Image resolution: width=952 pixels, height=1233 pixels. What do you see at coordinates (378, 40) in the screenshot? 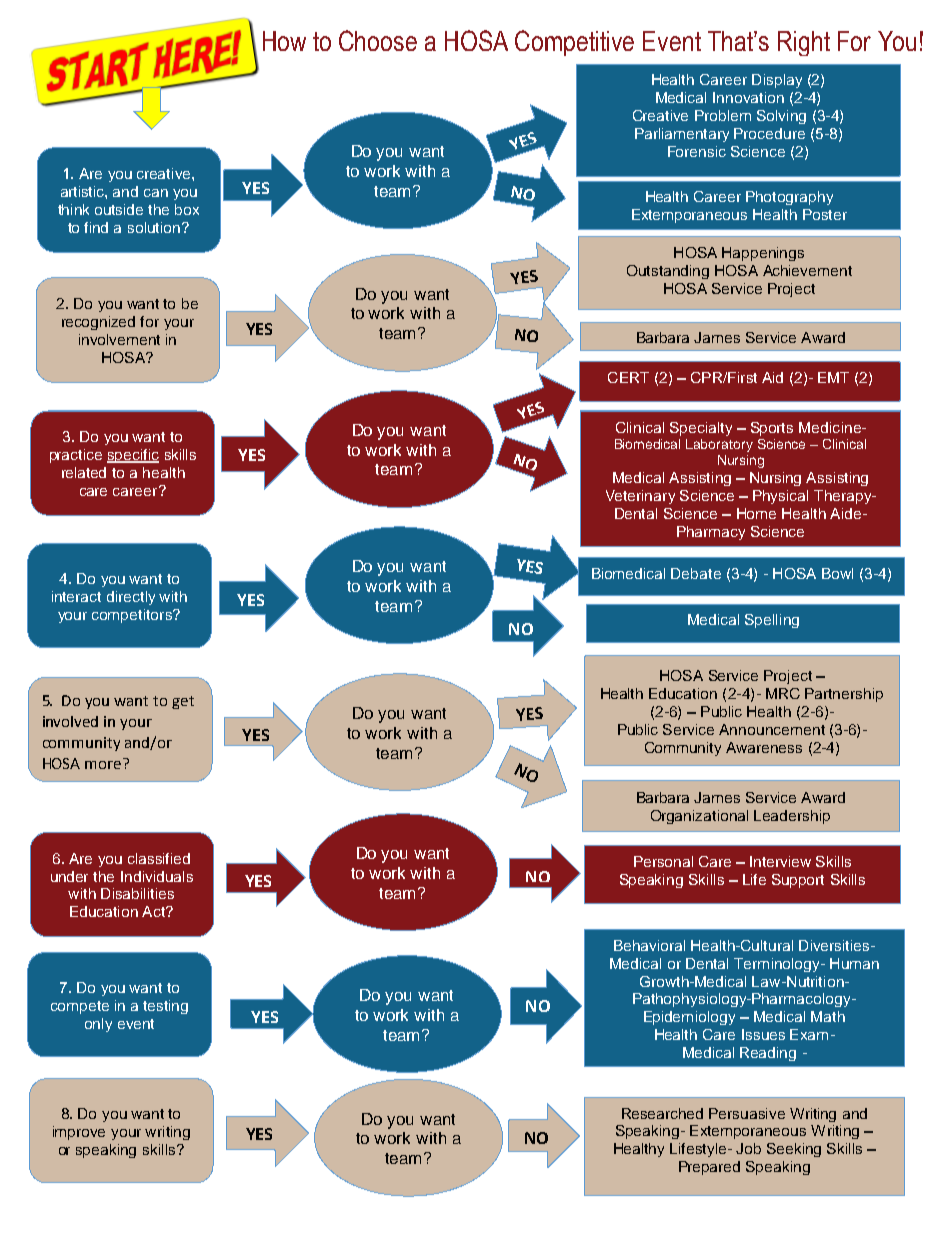
I see `Choose` at bounding box center [378, 40].
